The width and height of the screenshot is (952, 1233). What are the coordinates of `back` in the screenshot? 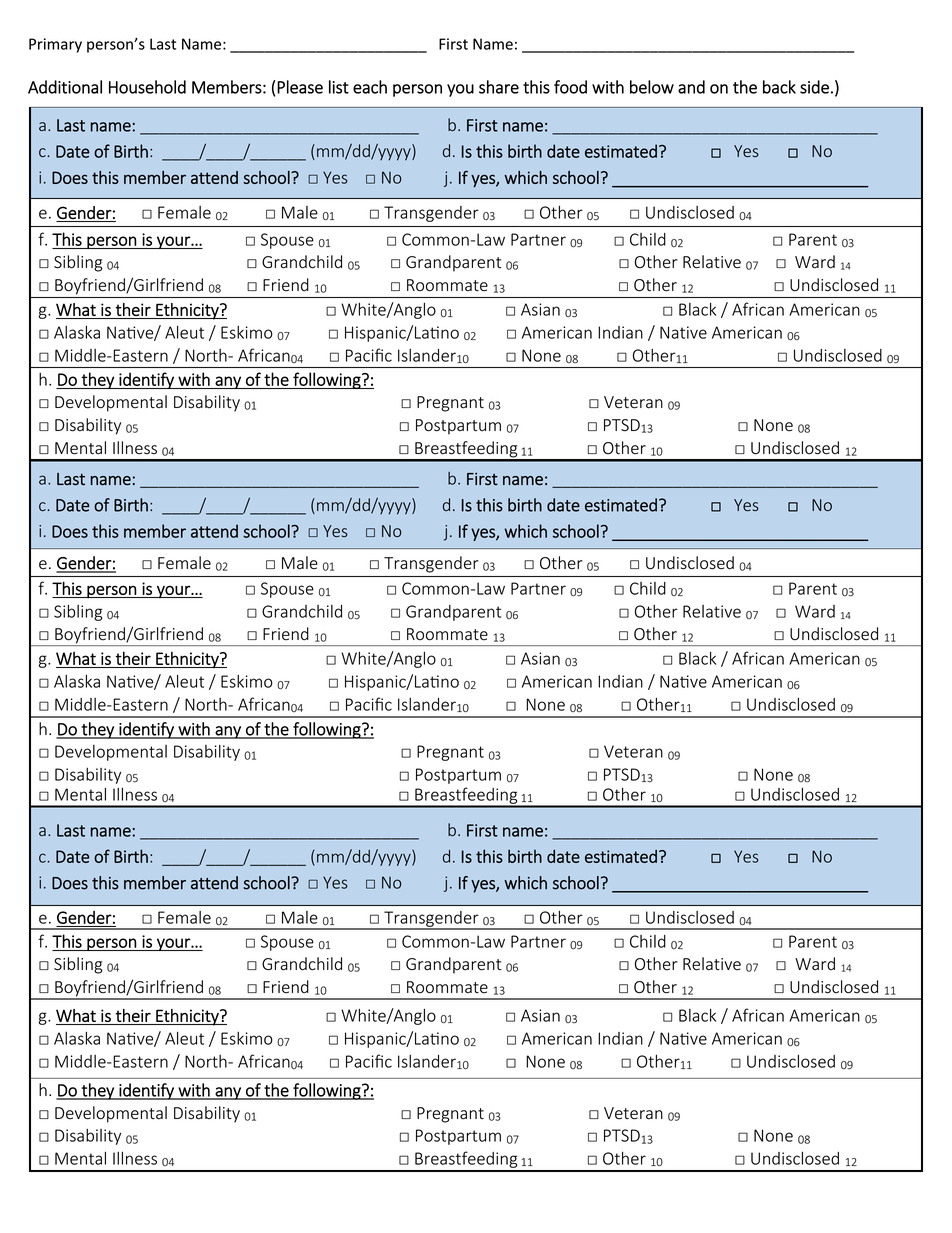 It's located at (779, 87).
